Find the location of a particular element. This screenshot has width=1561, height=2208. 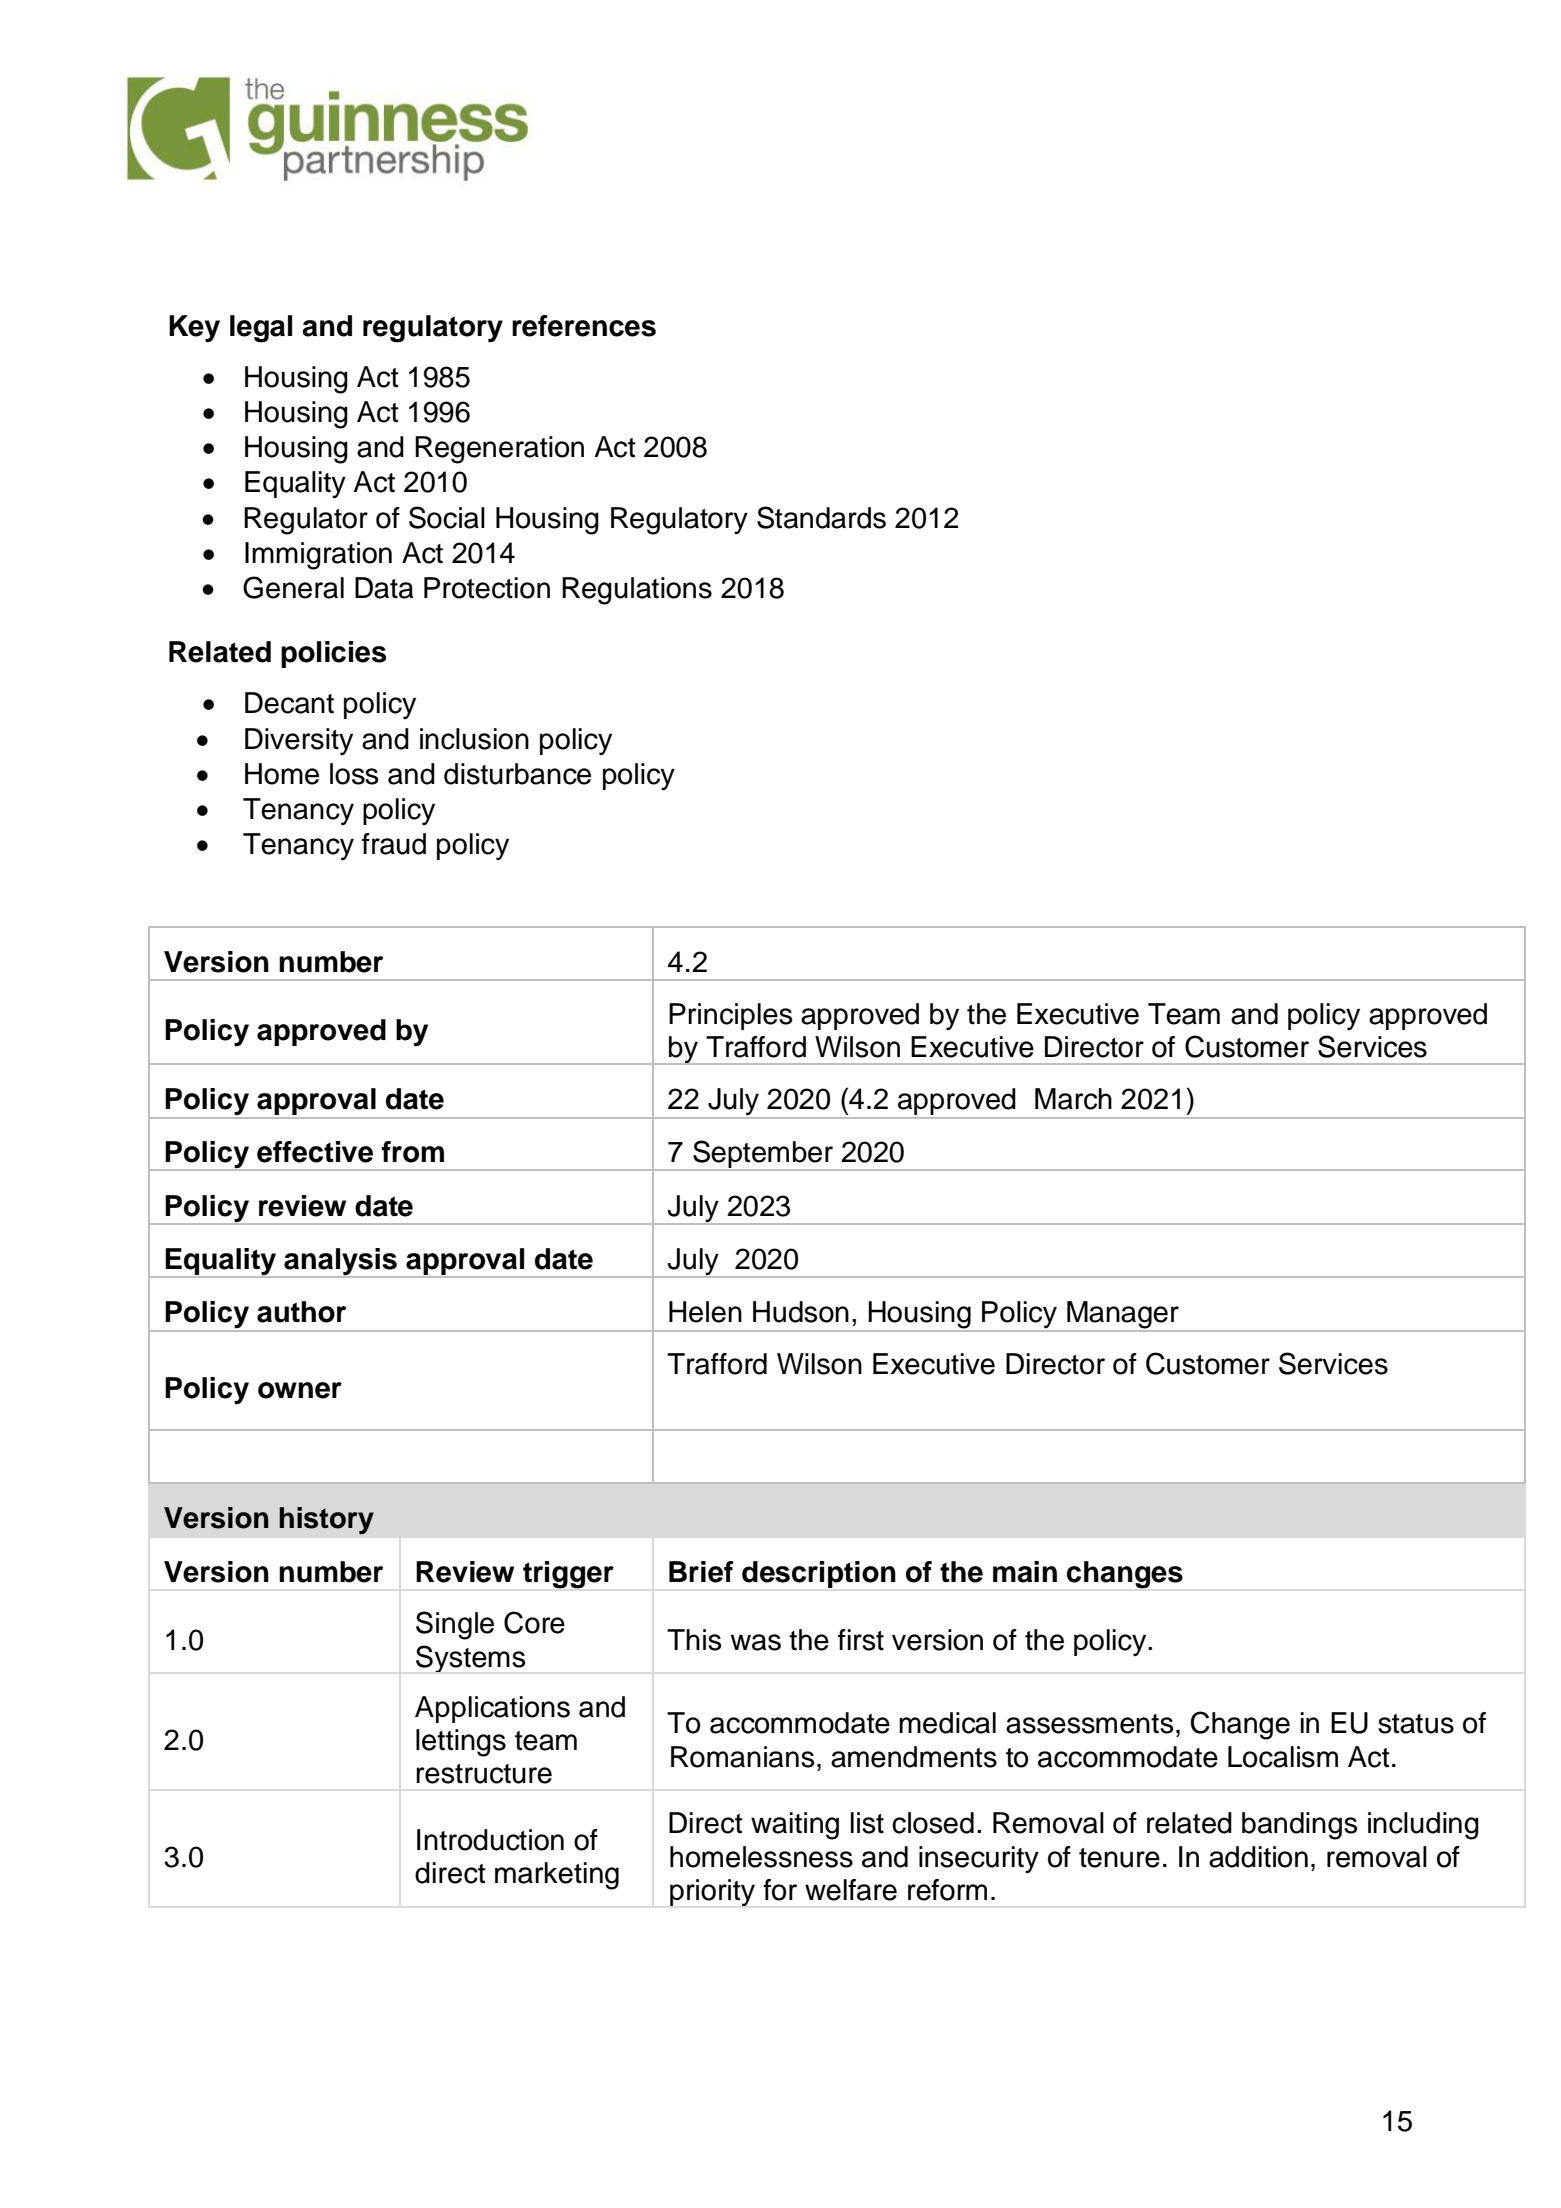

Regulations is located at coordinates (637, 591).
